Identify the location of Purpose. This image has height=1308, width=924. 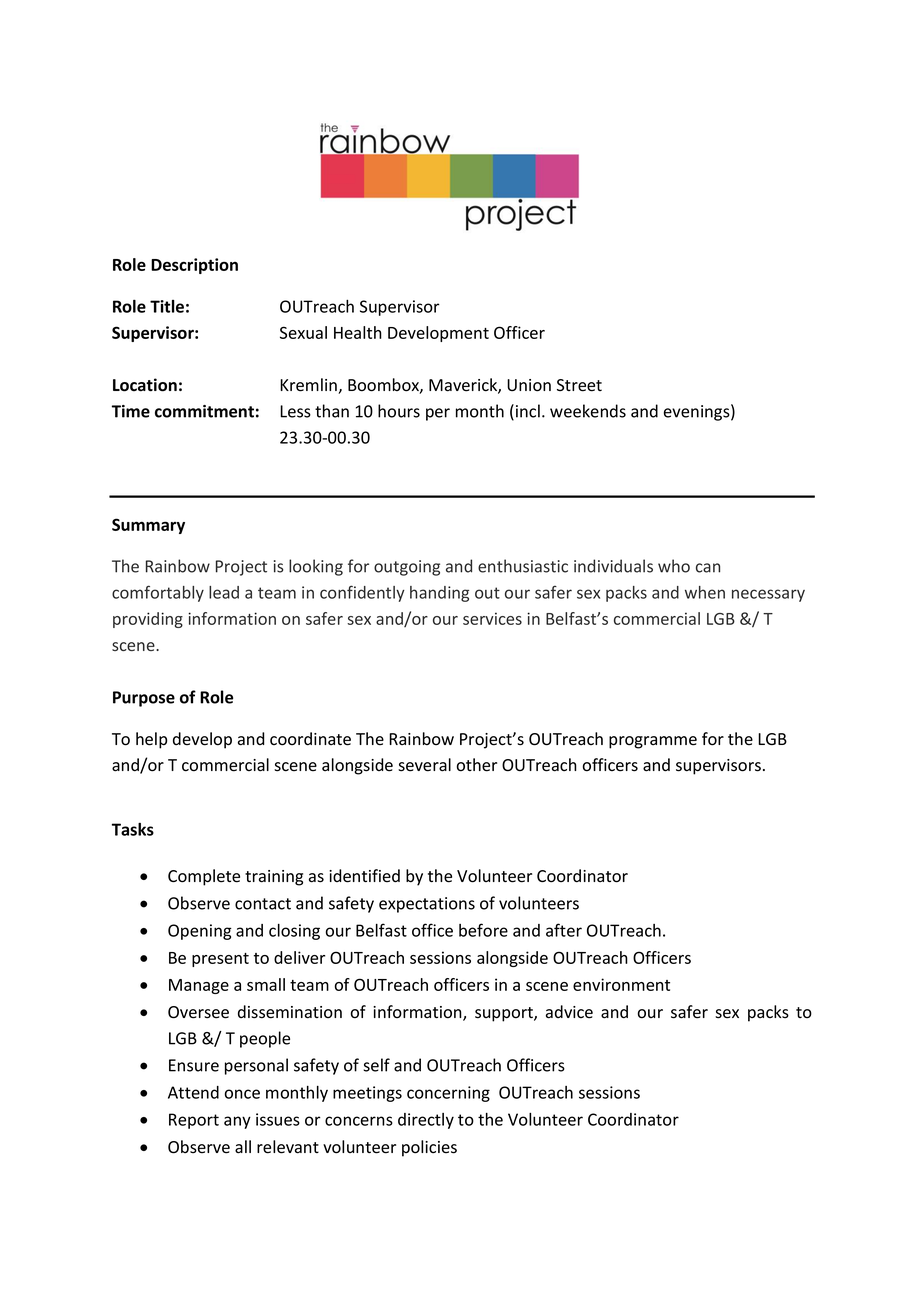
(144, 699).
